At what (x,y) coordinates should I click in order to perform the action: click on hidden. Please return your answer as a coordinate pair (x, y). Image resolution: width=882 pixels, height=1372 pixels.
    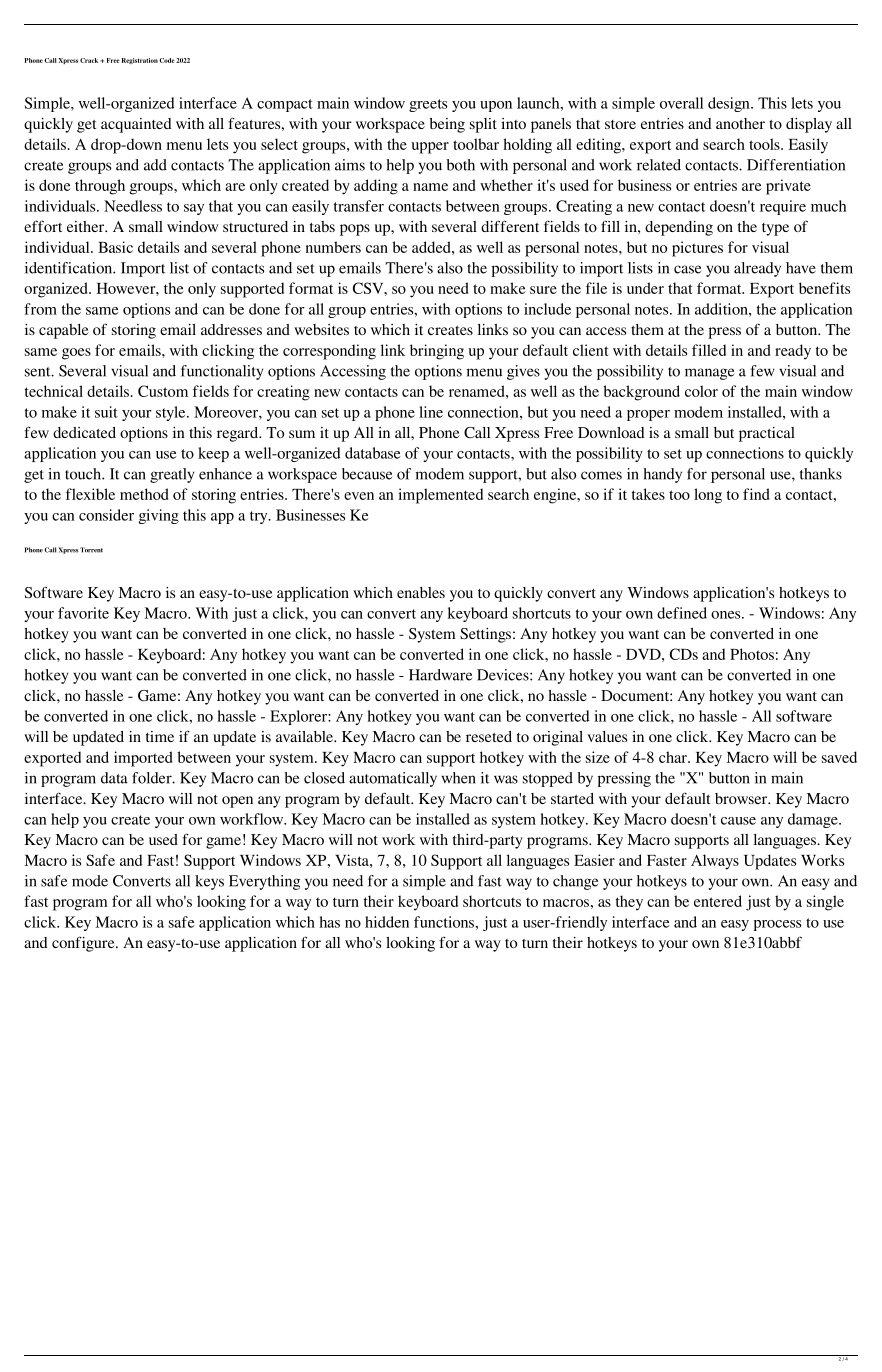
    Looking at the image, I should click on (387, 922).
